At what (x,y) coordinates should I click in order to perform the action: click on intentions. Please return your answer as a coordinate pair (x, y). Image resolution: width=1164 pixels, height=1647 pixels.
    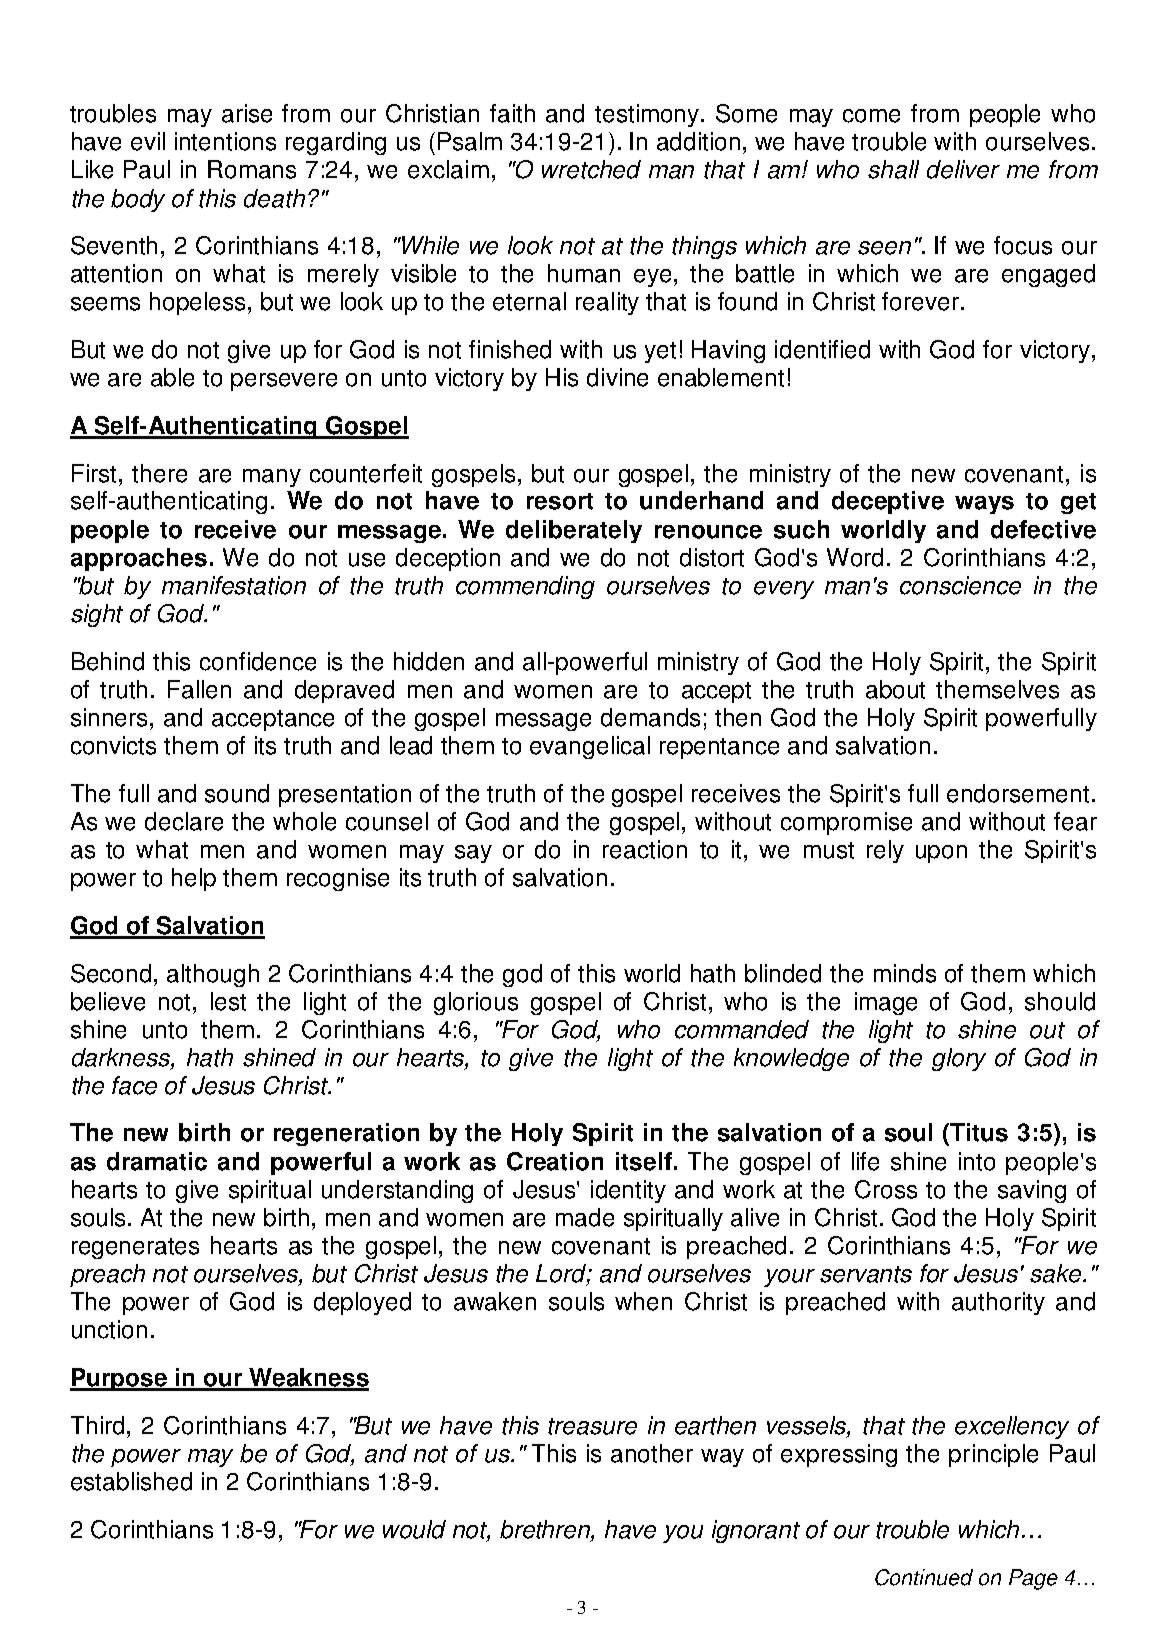
    Looking at the image, I should click on (225, 141).
